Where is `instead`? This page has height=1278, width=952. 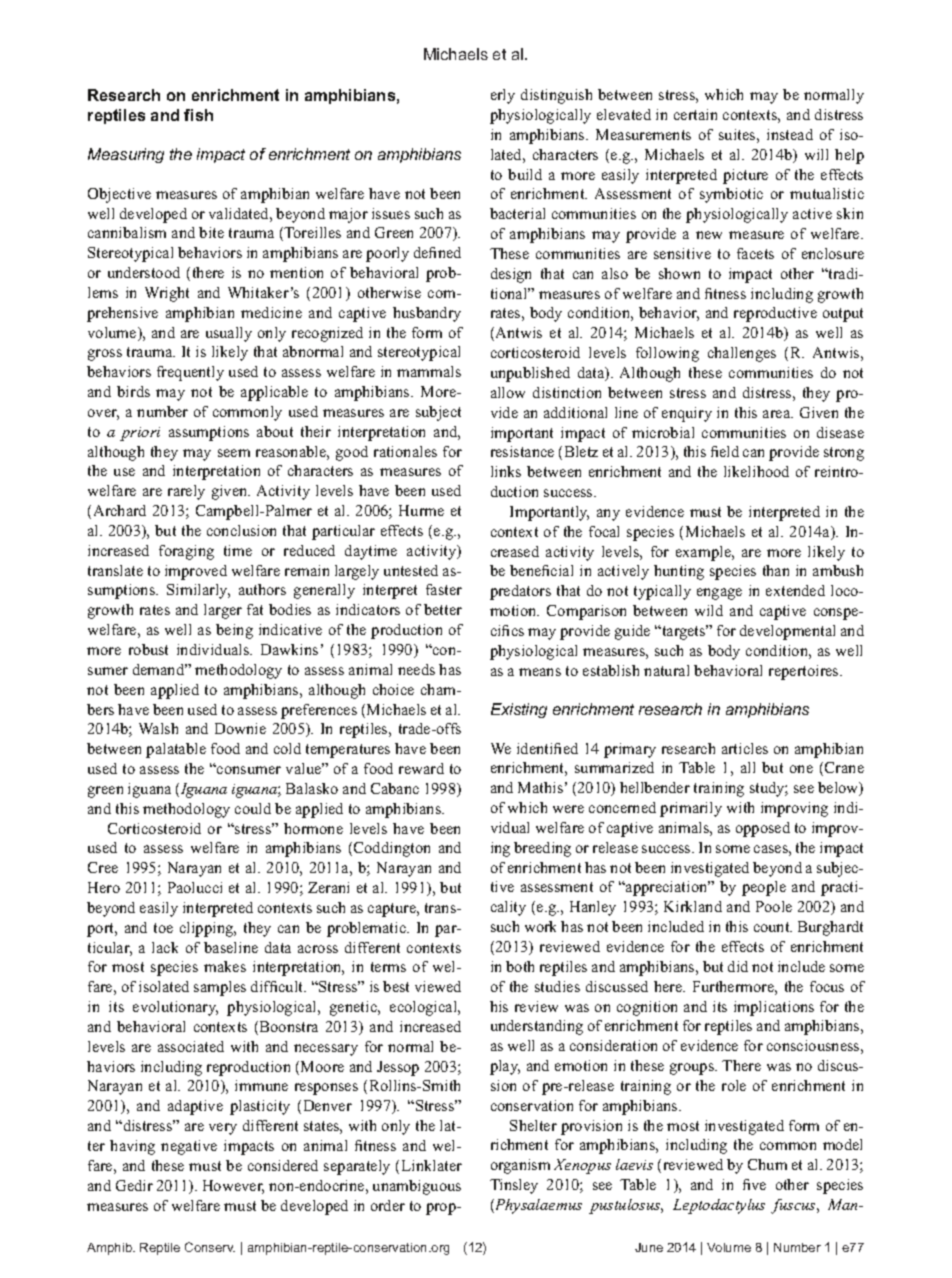
instead is located at coordinates (790, 134).
